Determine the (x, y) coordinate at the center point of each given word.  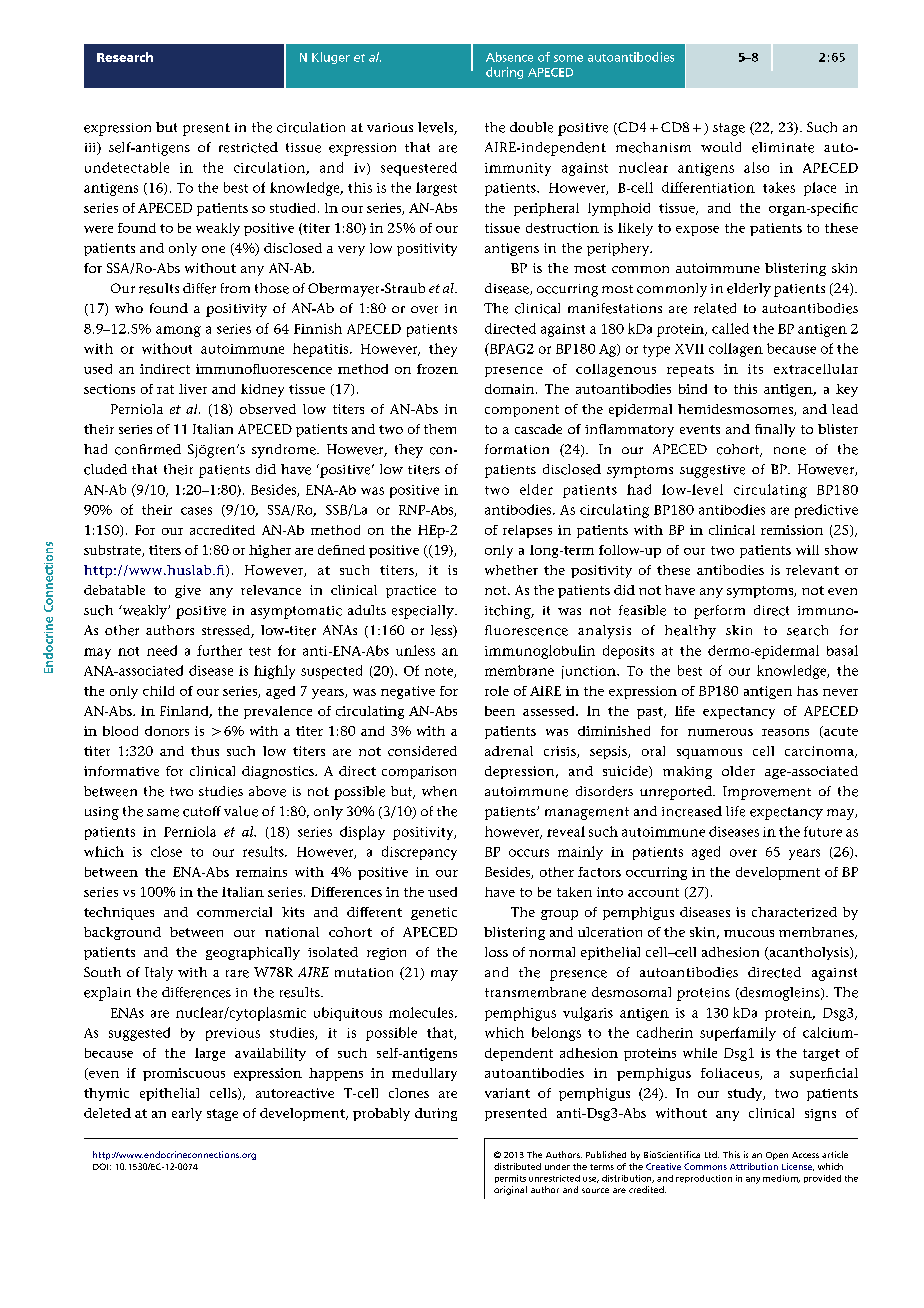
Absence (509, 57)
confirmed (148, 449)
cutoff (202, 811)
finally (775, 430)
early (187, 1114)
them (440, 429)
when (439, 791)
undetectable (127, 167)
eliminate (783, 147)
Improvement (767, 793)
